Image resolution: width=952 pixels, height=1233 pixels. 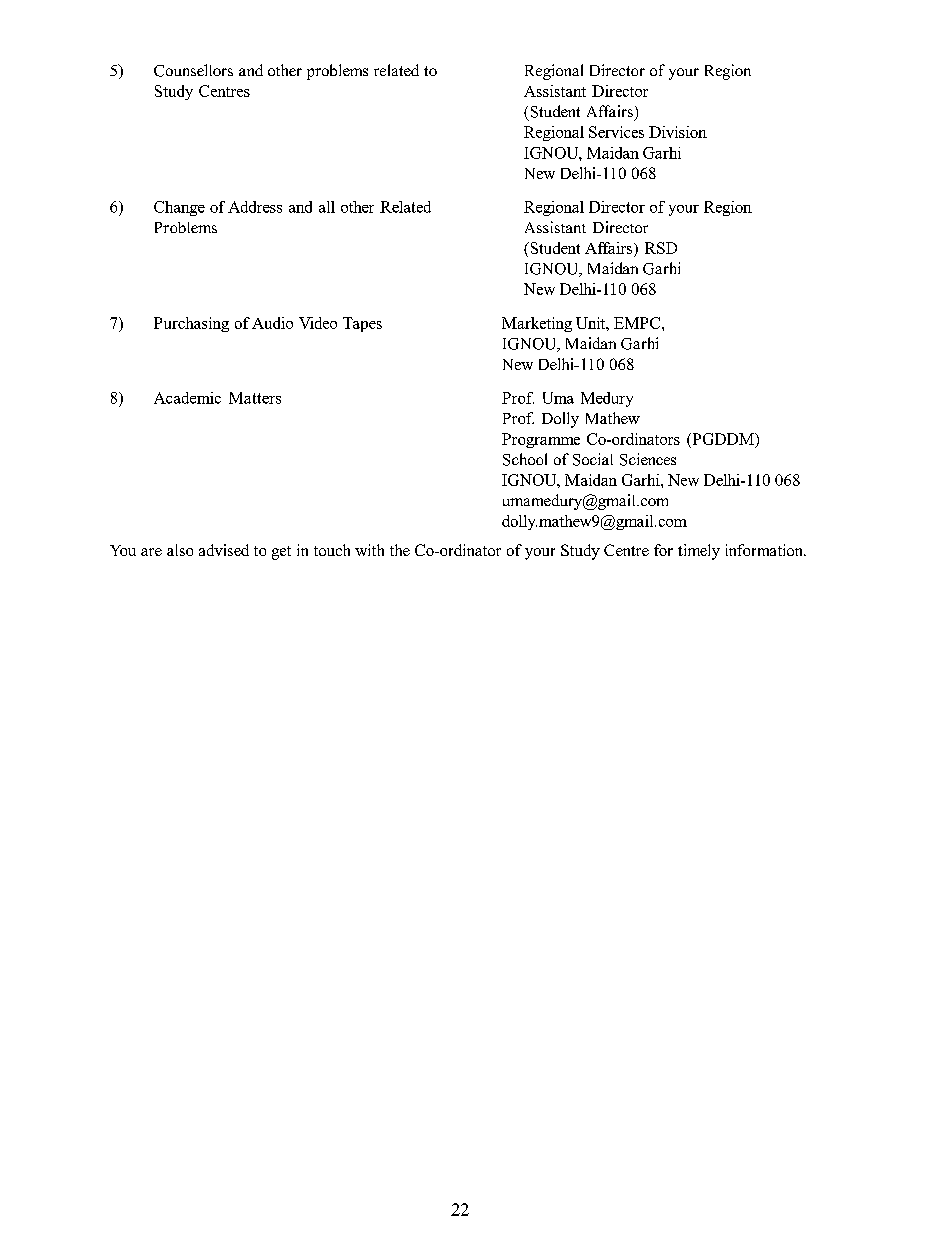 What do you see at coordinates (678, 132) in the image?
I see `Division` at bounding box center [678, 132].
